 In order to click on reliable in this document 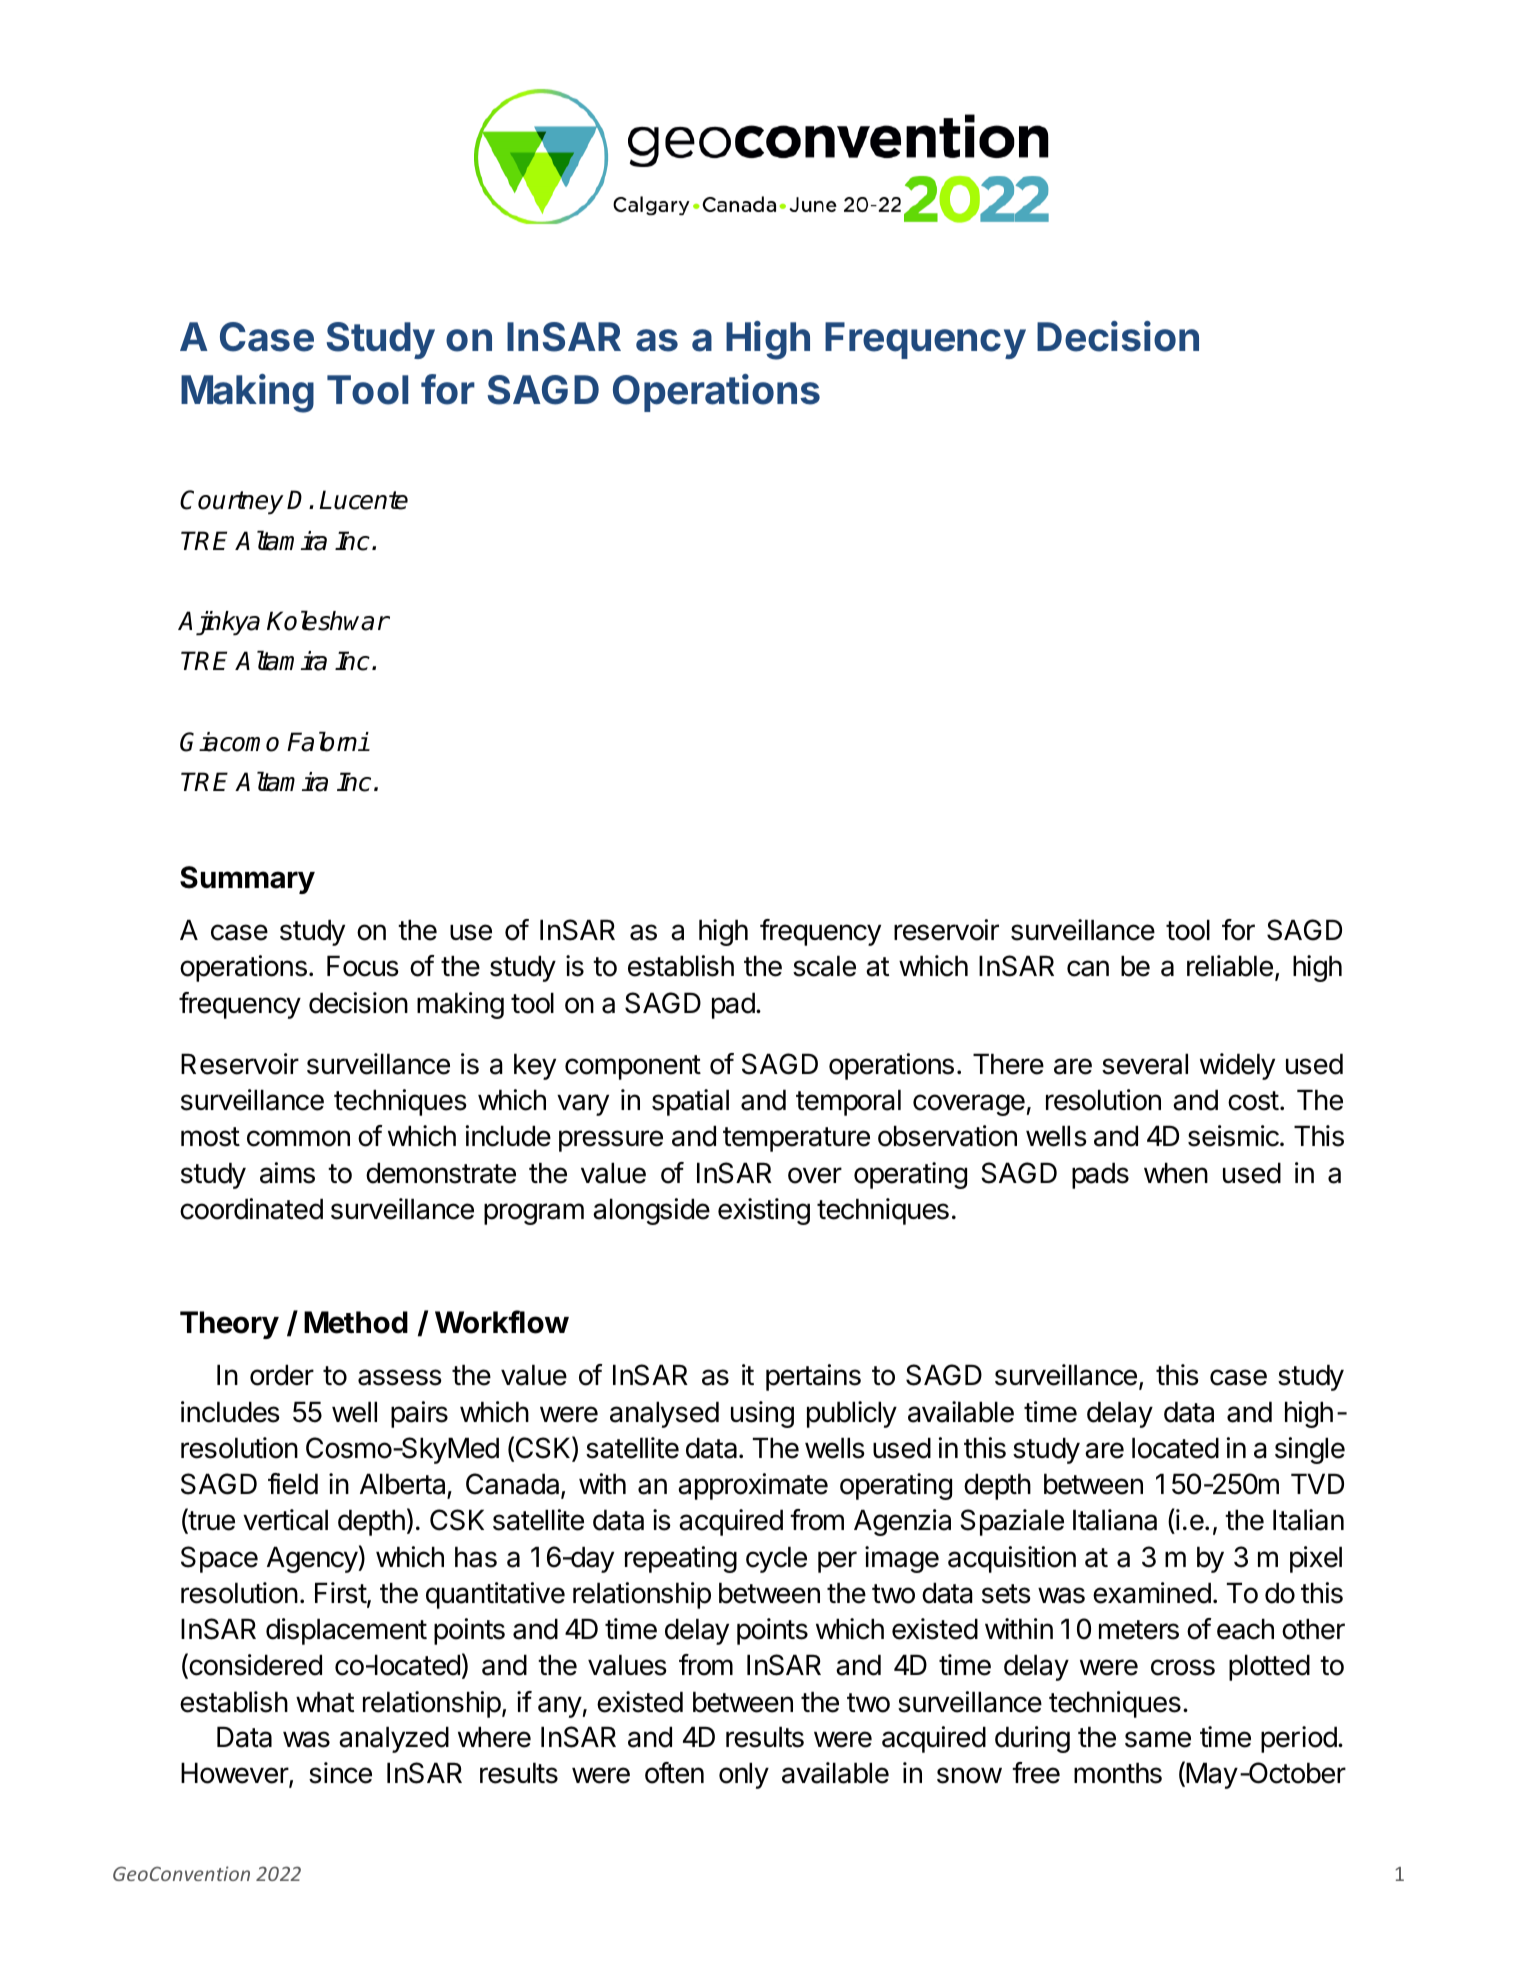, I will do `click(1230, 966)`.
